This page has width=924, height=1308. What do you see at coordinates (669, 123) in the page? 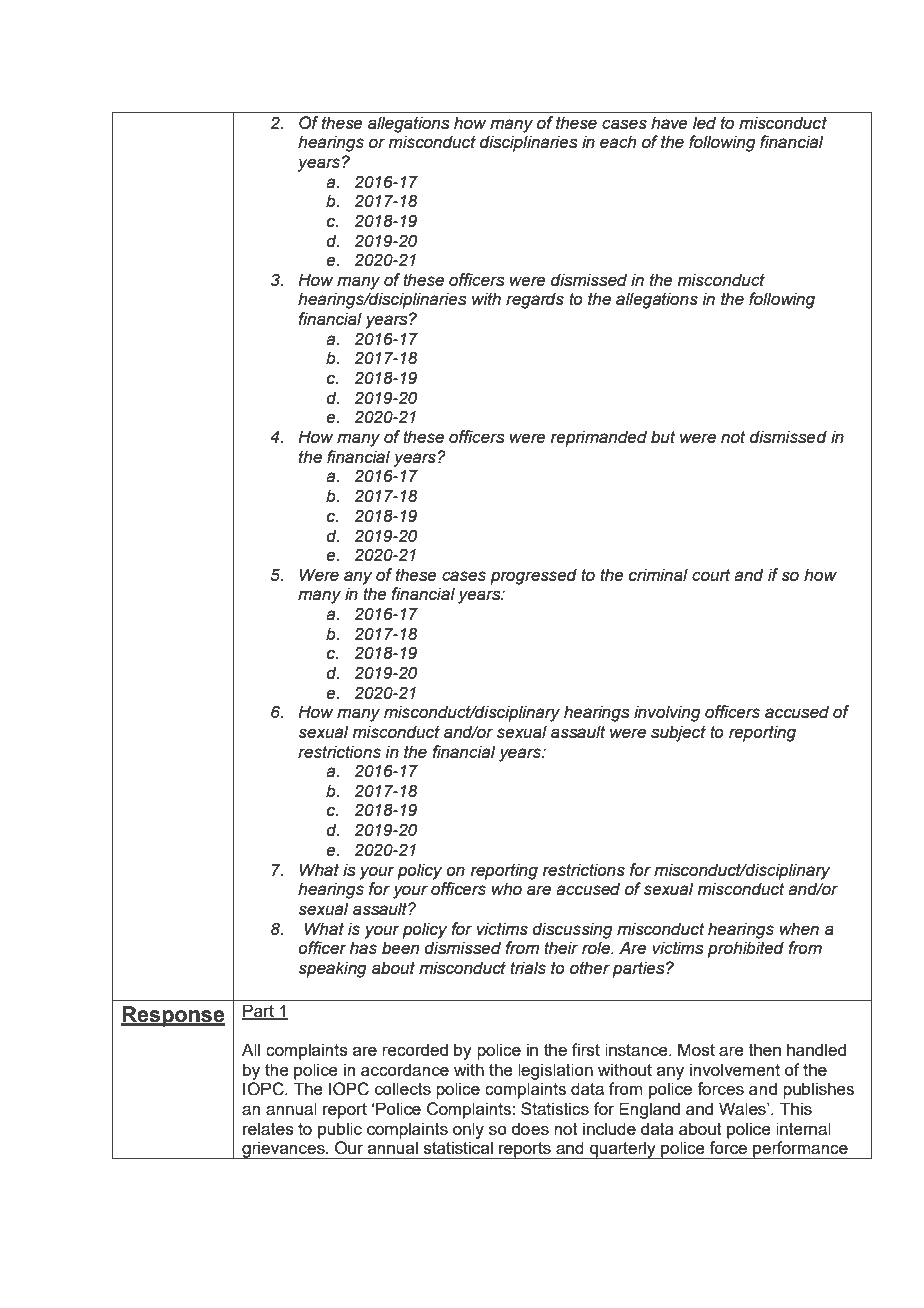
I see `have` at bounding box center [669, 123].
